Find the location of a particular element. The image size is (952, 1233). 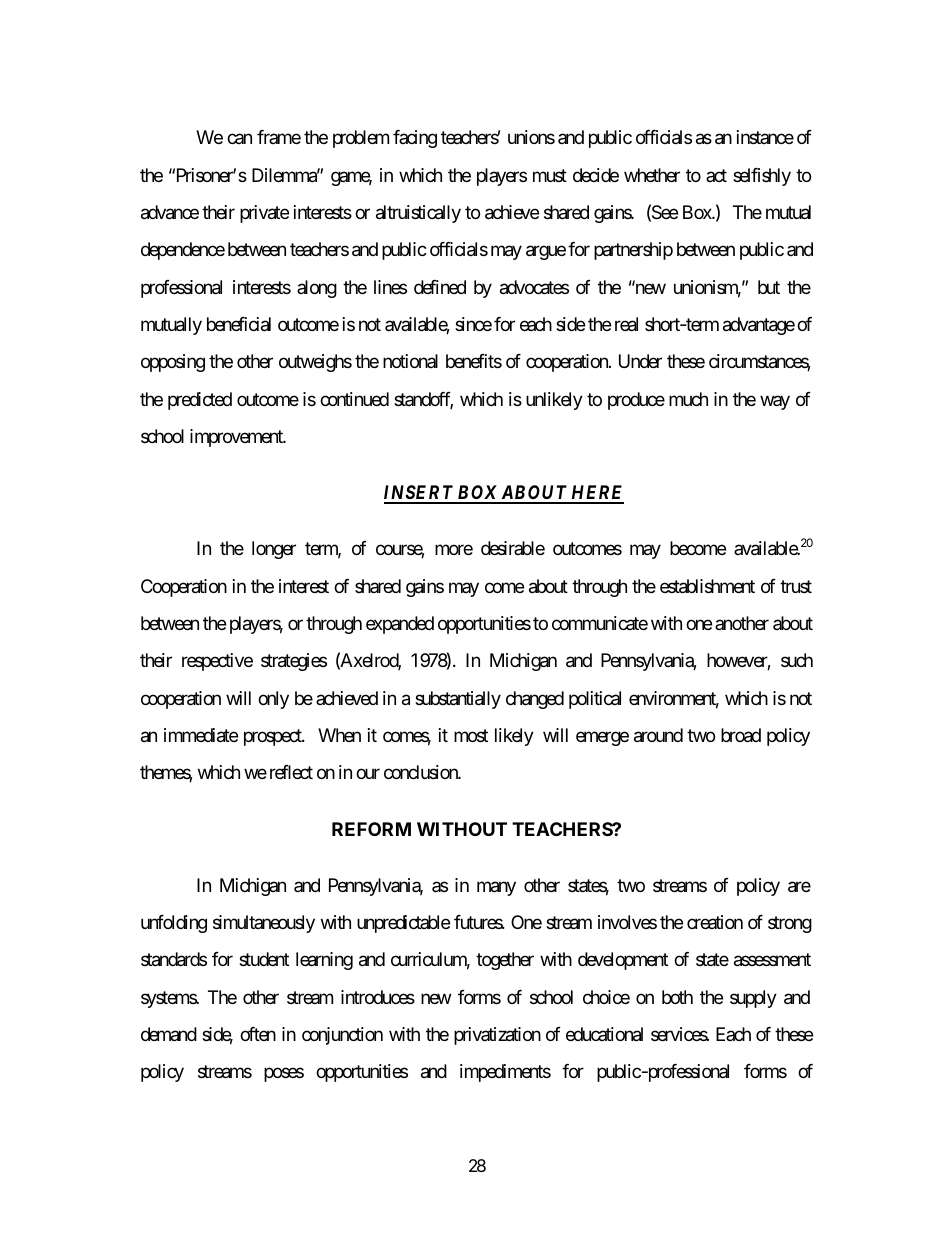

establishment is located at coordinates (707, 586).
